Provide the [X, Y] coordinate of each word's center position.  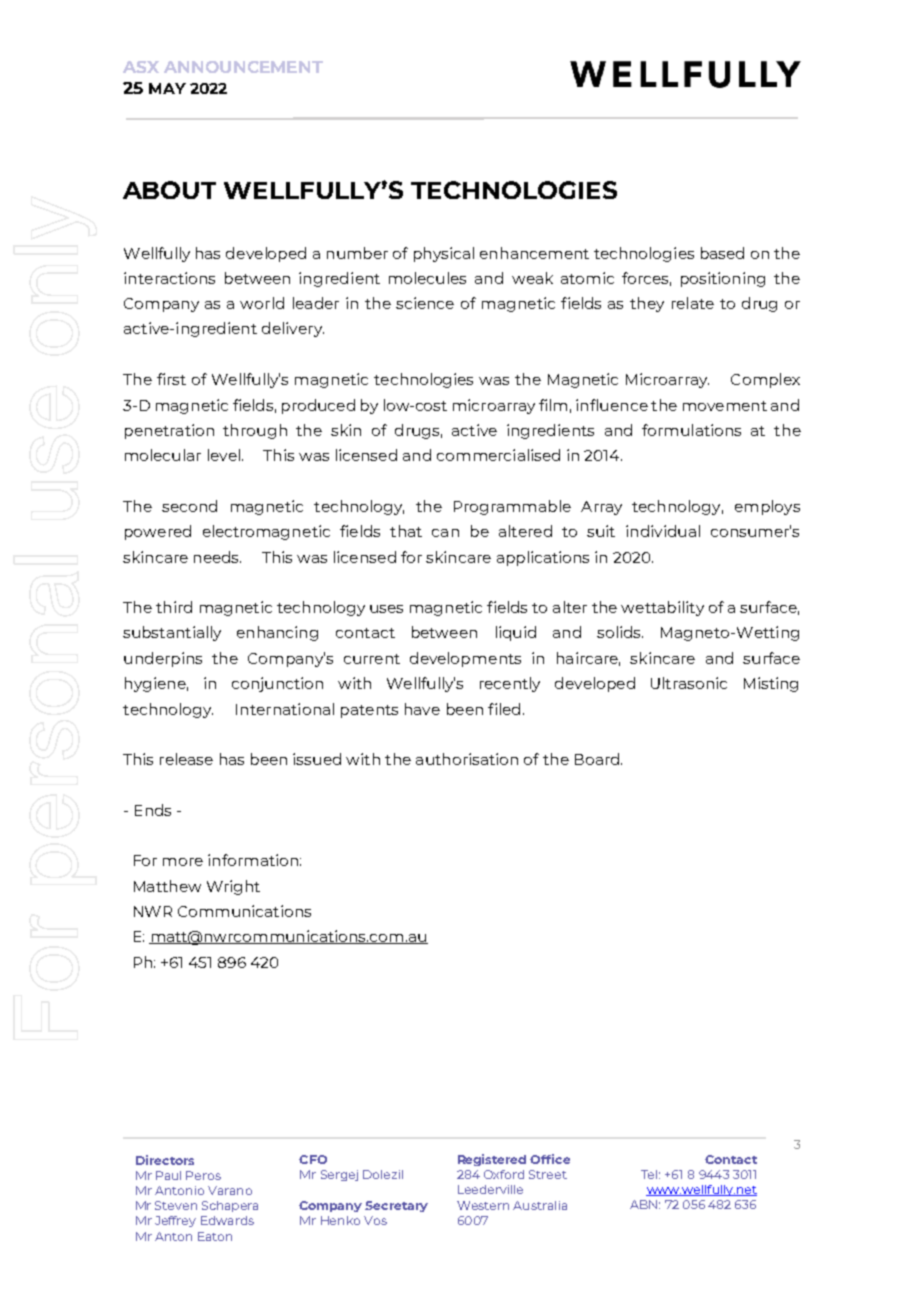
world [262, 303]
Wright [233, 887]
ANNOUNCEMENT [243, 67]
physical [444, 254]
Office [550, 1159]
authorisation [467, 759]
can [445, 533]
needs [217, 557]
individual [663, 531]
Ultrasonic [689, 683]
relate [693, 303]
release [186, 759]
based [722, 253]
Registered [492, 1160]
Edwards [227, 1220]
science [425, 303]
